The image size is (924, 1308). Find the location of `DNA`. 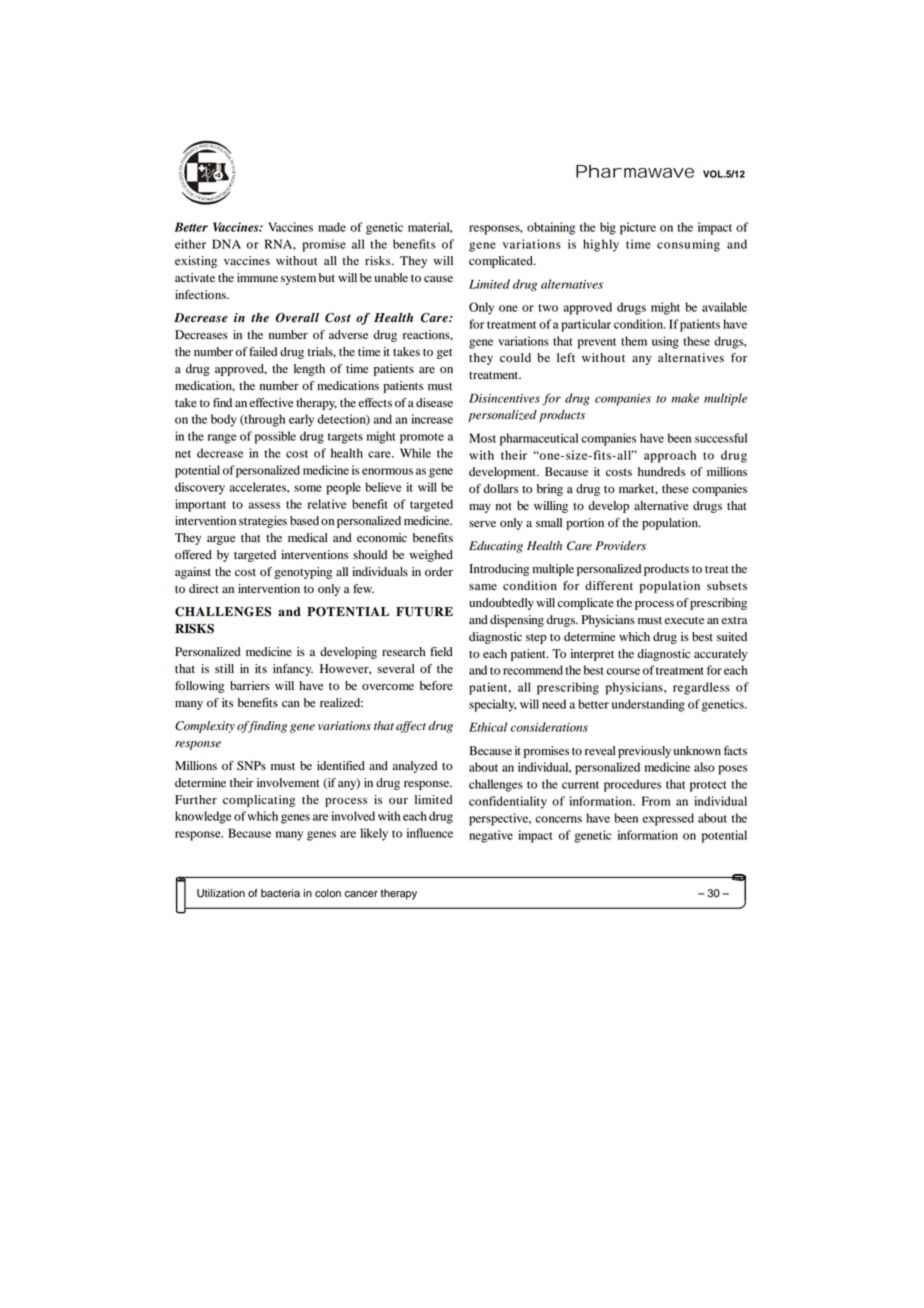

DNA is located at coordinates (226, 244).
